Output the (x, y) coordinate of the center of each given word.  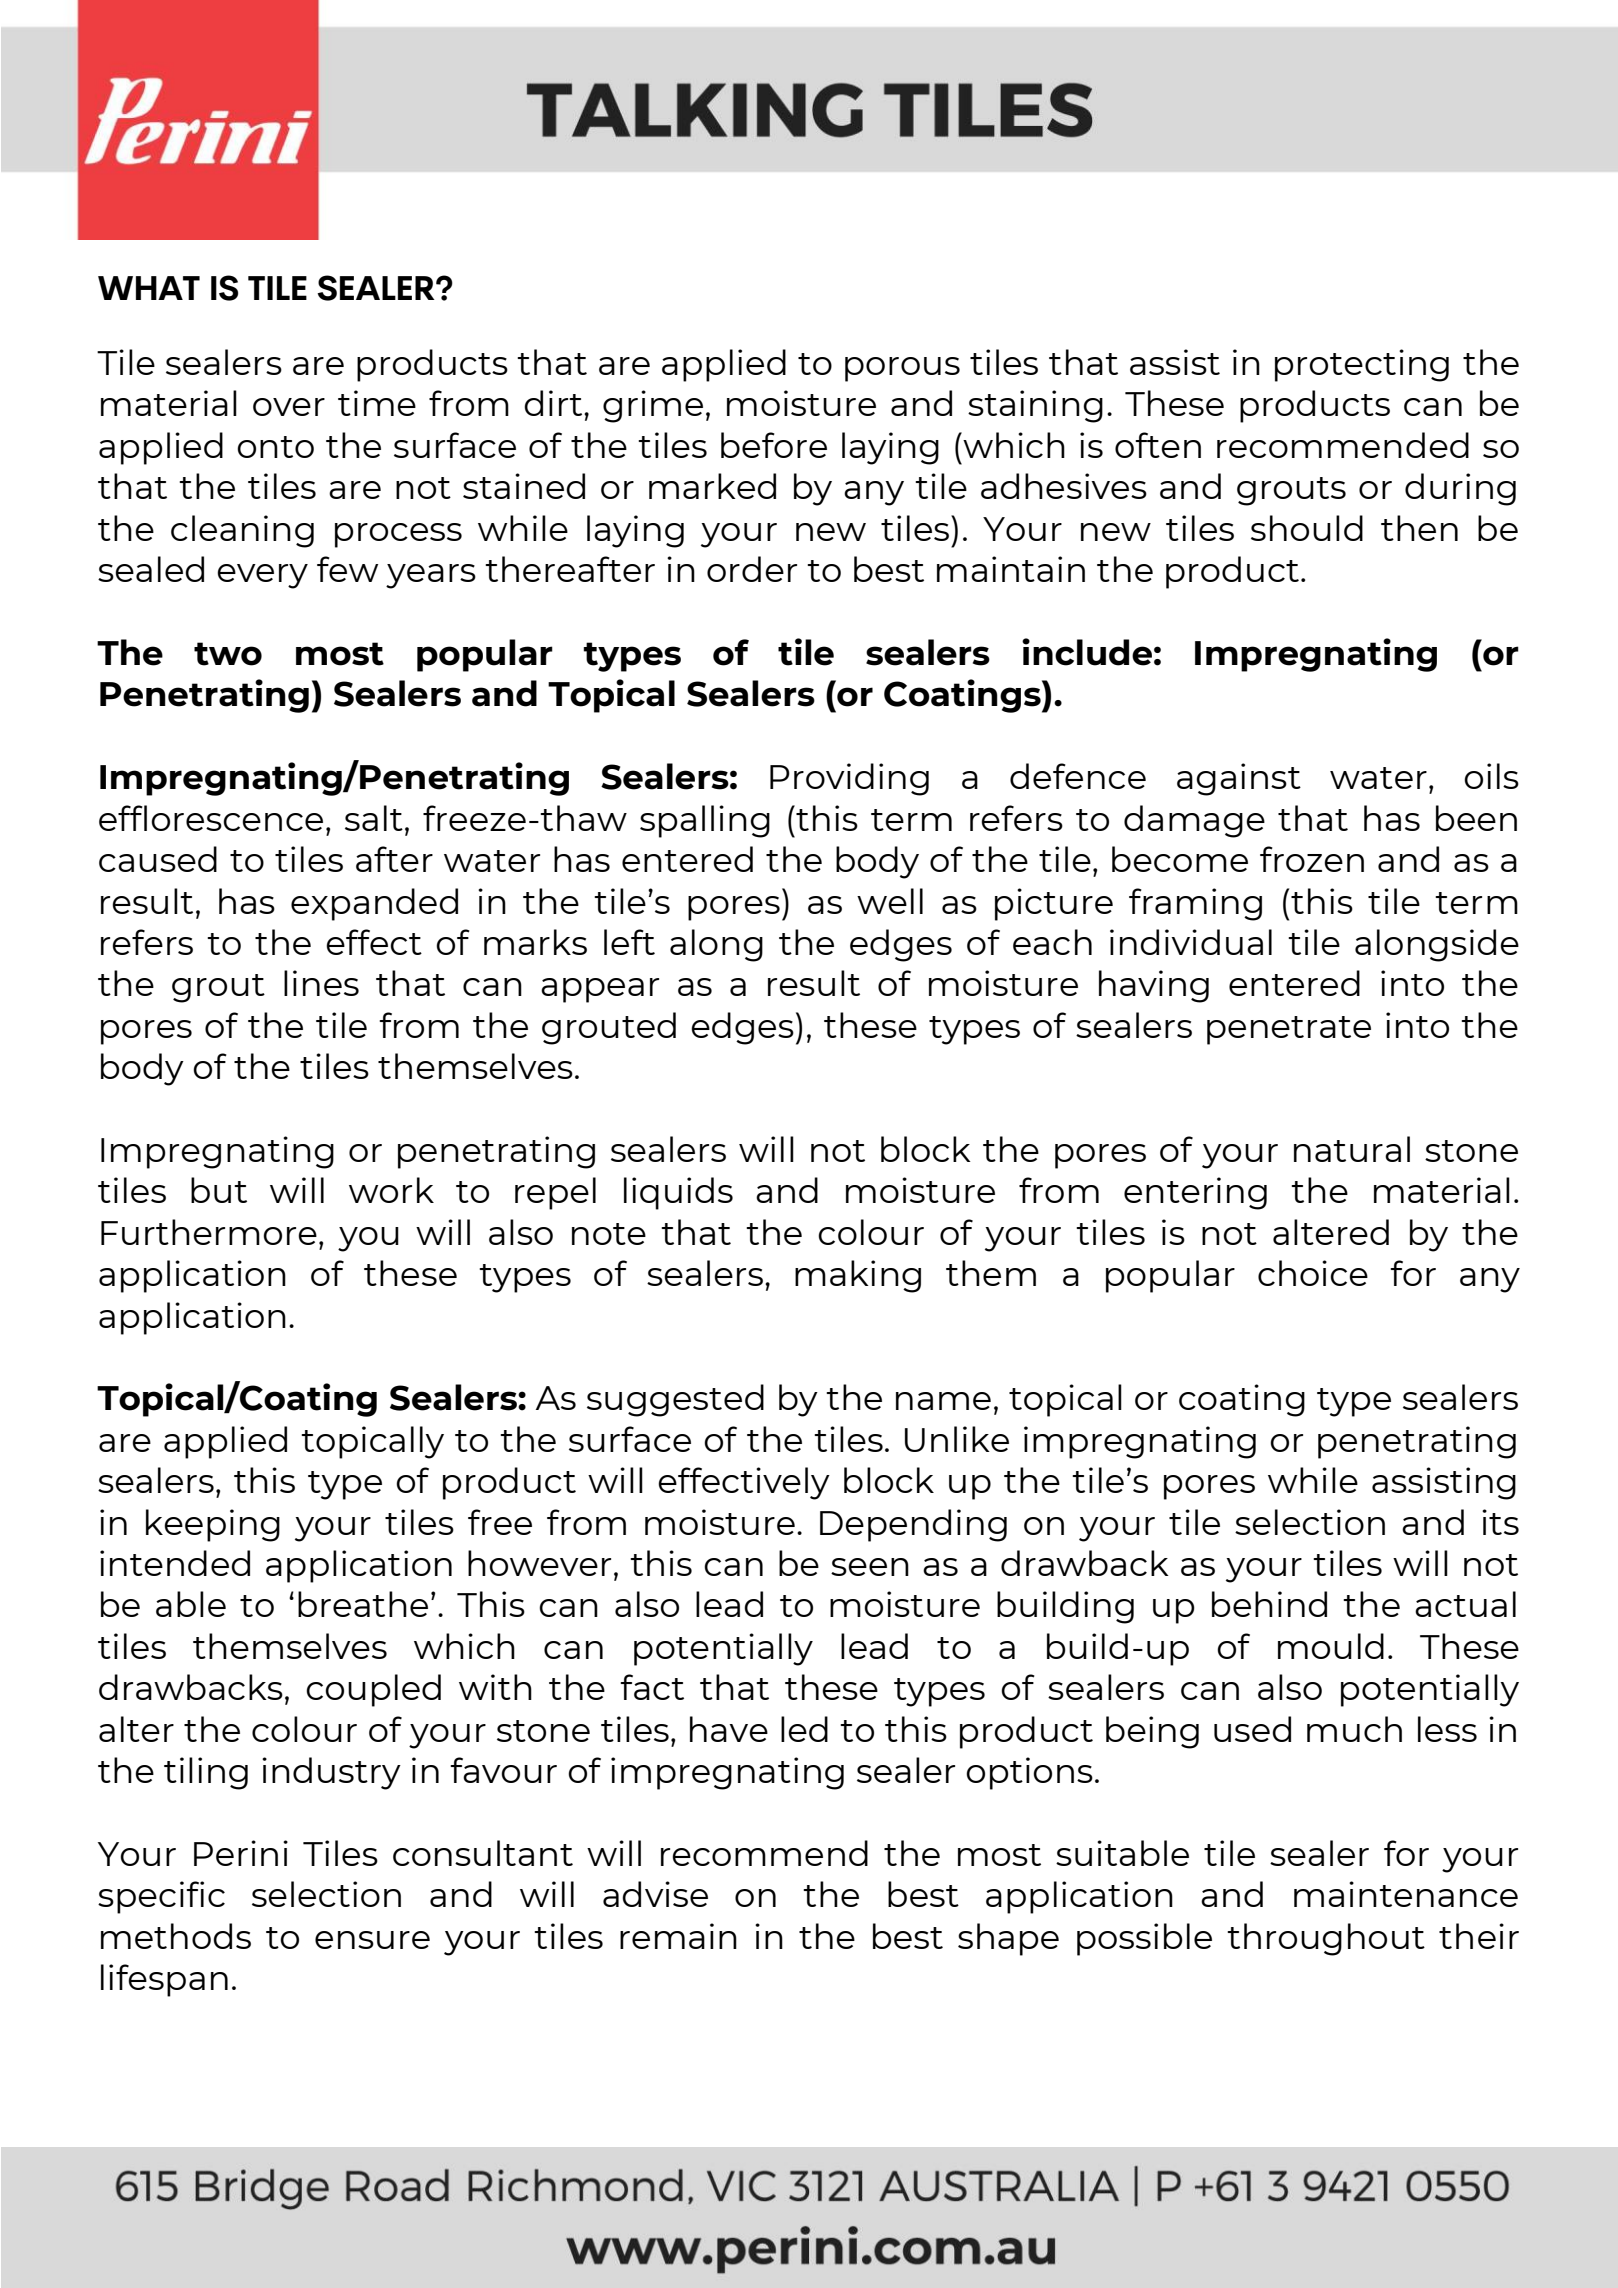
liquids (678, 1193)
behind (1269, 1604)
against (1239, 779)
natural (1352, 1149)
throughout (1326, 1939)
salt (374, 818)
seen (870, 1567)
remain (678, 1936)
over (289, 407)
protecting (1362, 365)
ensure (372, 1940)
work (391, 1190)
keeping (213, 1525)
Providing (849, 779)
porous (902, 369)
